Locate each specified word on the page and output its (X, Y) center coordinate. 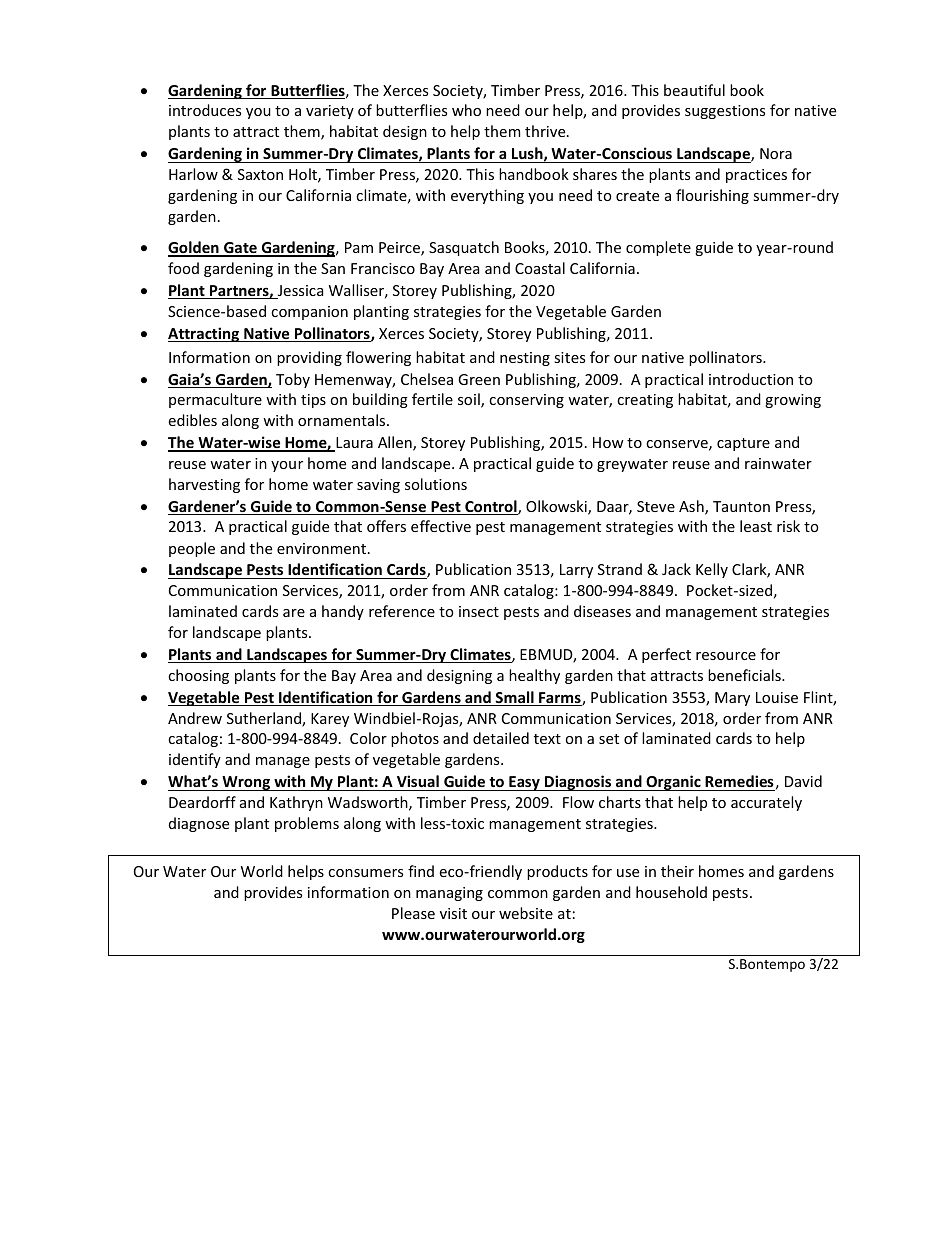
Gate (240, 249)
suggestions (725, 112)
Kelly (712, 570)
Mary (732, 699)
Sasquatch (464, 248)
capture (743, 444)
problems (307, 824)
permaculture (215, 400)
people (192, 549)
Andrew (195, 718)
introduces (205, 110)
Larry (576, 571)
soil (470, 400)
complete (658, 248)
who (466, 110)
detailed (501, 738)
